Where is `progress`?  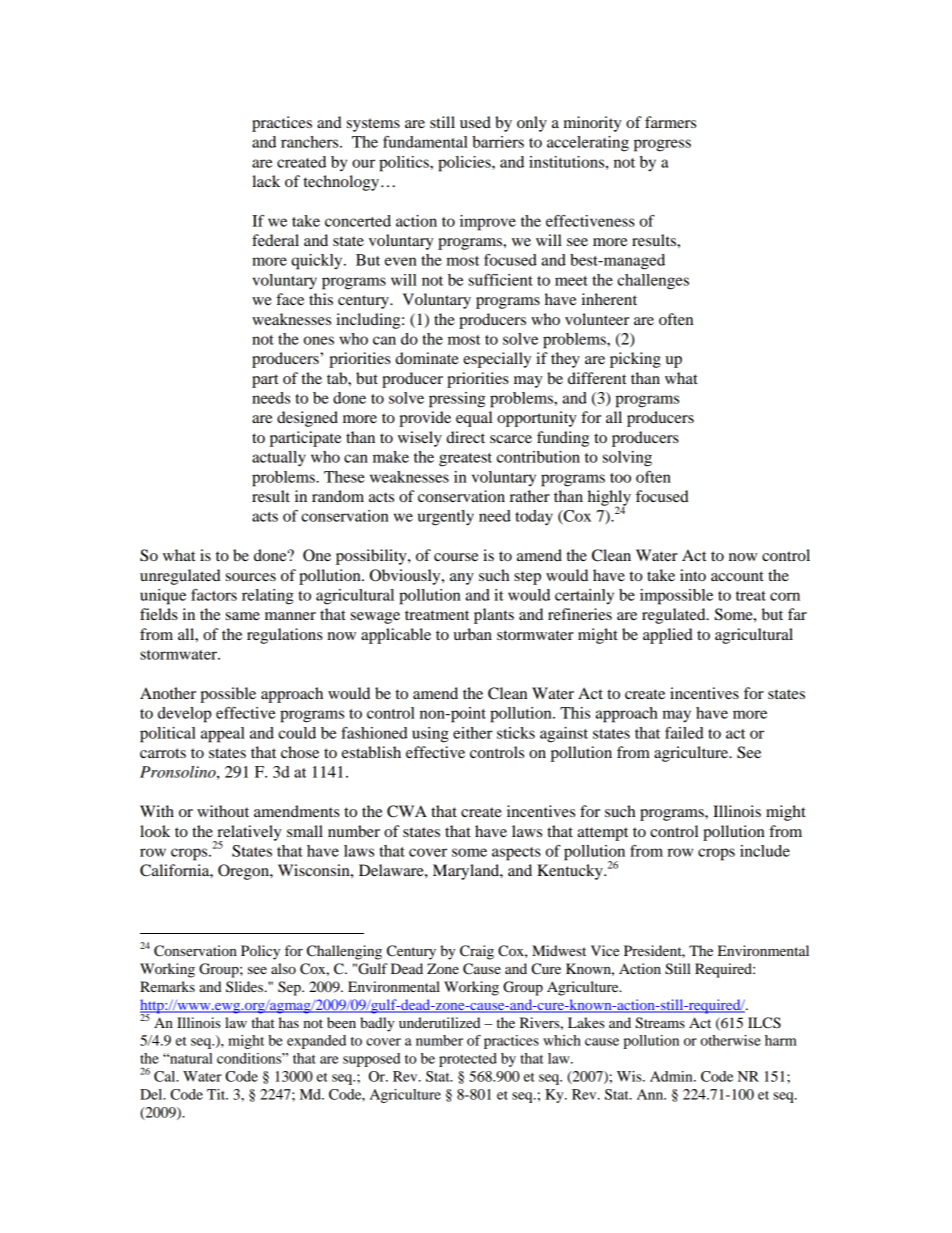
progress is located at coordinates (662, 145).
